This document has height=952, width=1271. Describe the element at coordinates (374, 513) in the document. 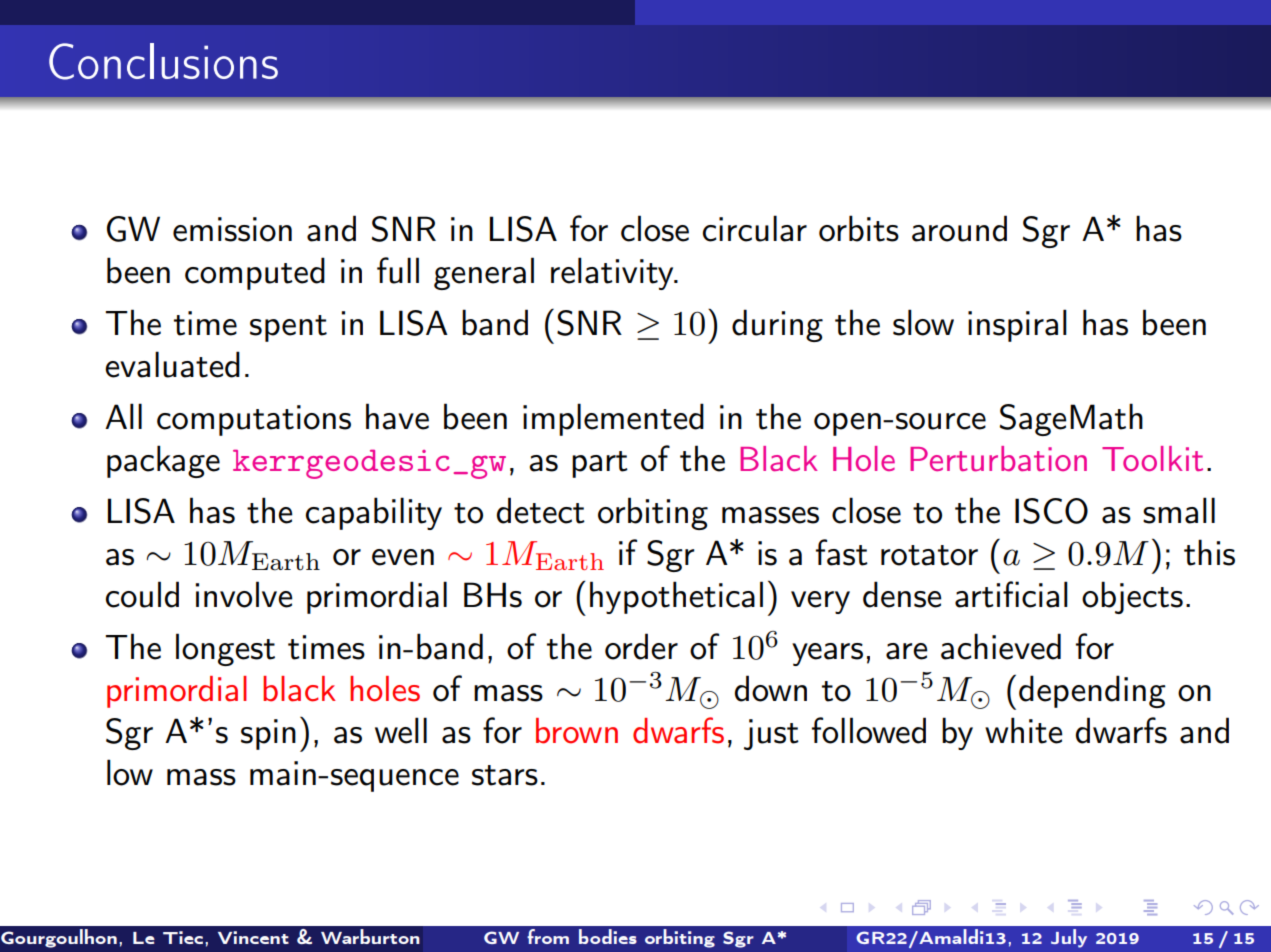

I see `capability` at that location.
